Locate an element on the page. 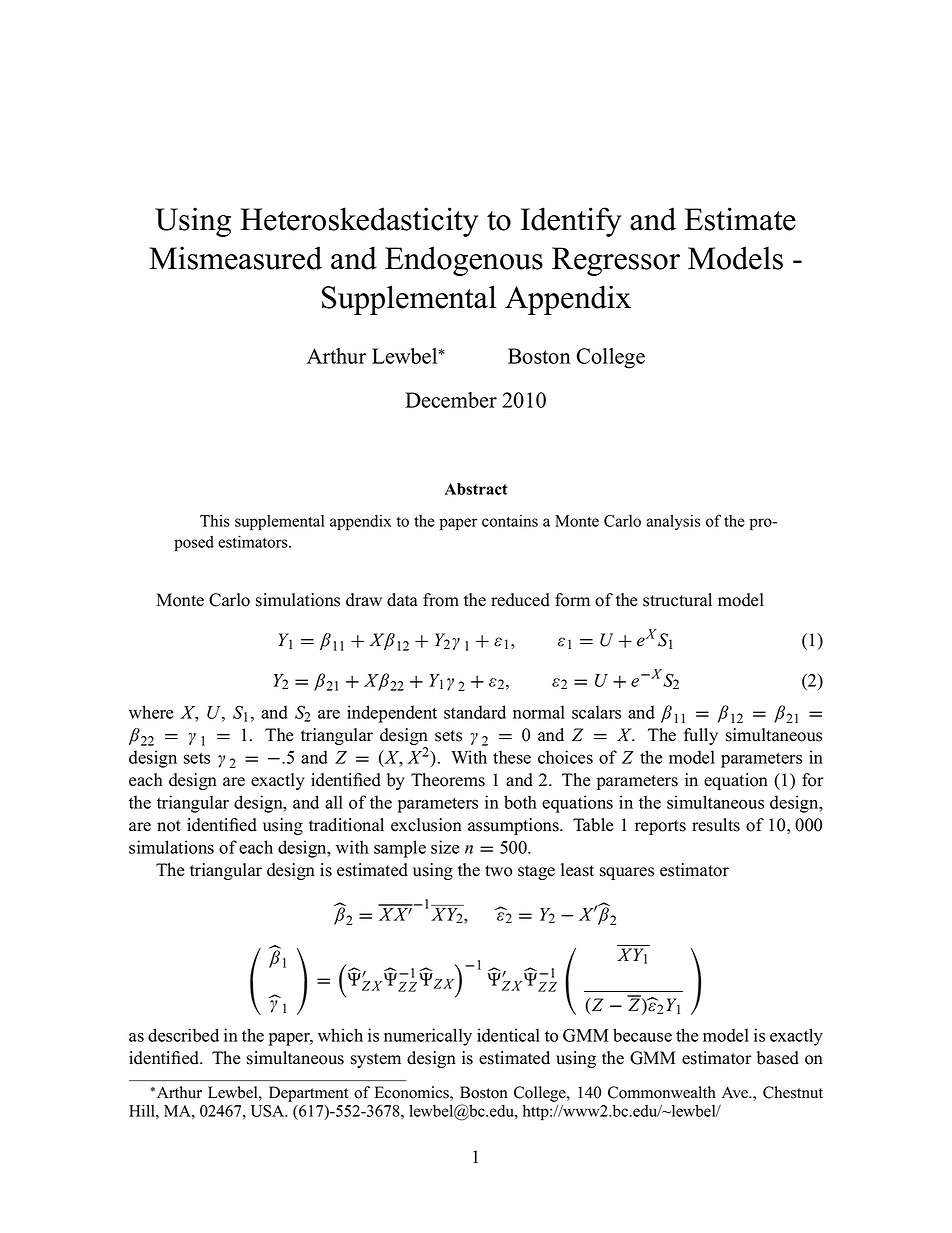  Heteroskedasticity is located at coordinates (359, 222).
